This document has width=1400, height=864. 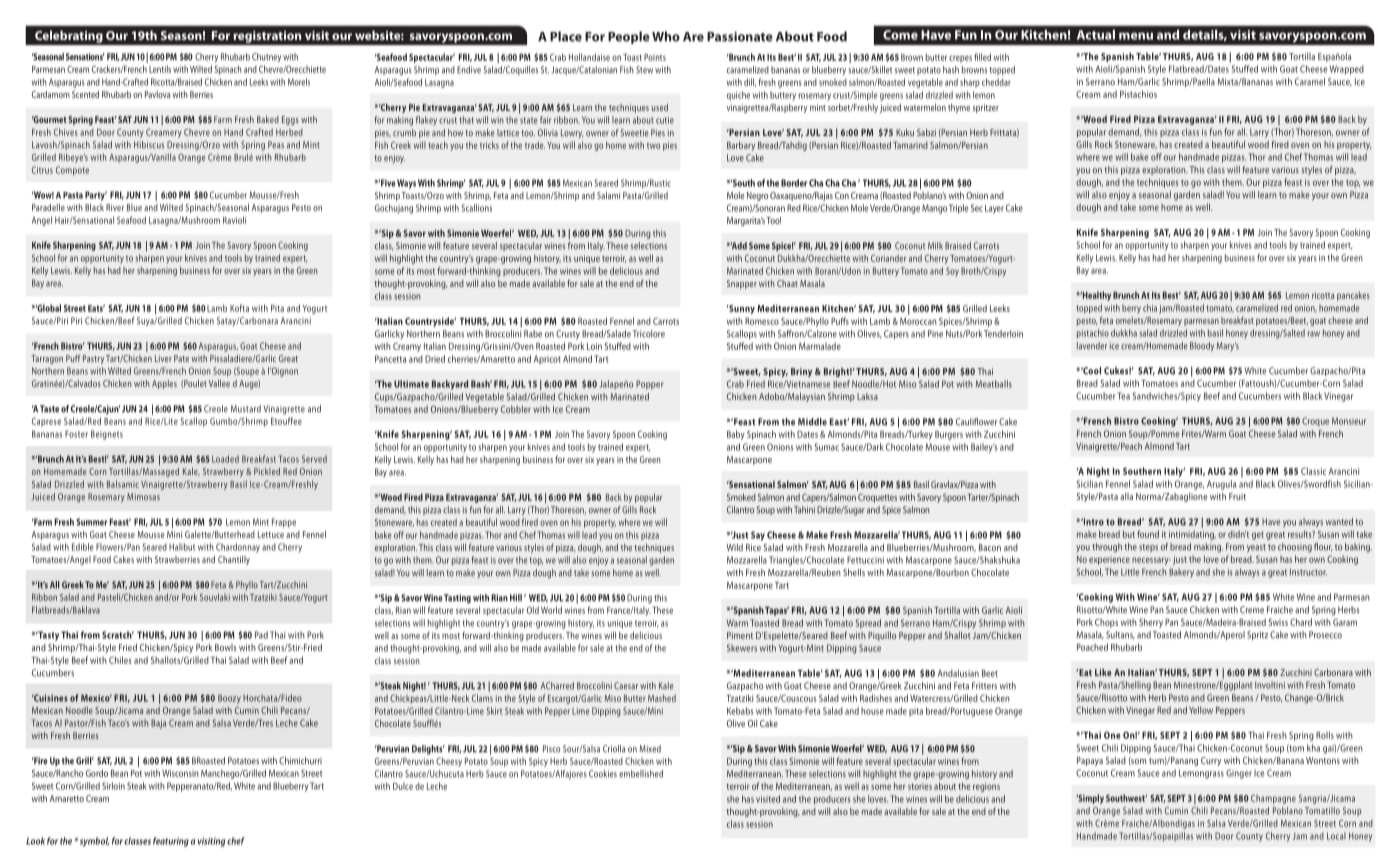 I want to click on Champagne, so click(x=1273, y=799).
